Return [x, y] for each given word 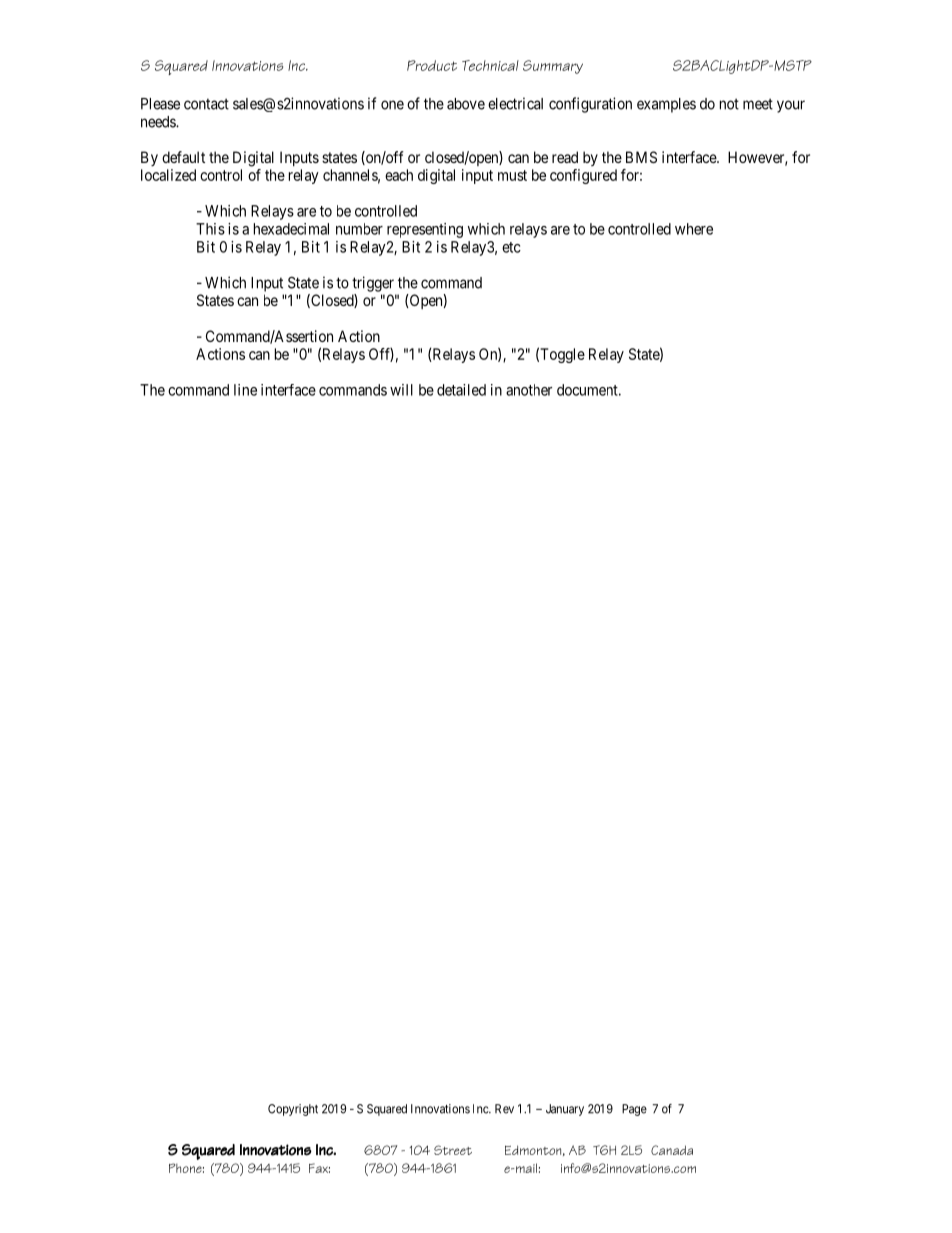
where [694, 229]
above [466, 104]
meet [758, 104]
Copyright [293, 1110]
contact [206, 104]
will [401, 390]
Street [453, 1150]
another [529, 390]
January [565, 1110]
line [245, 390]
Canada [672, 1150]
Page [634, 1110]
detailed [461, 390]
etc [511, 247]
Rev [504, 1109]
